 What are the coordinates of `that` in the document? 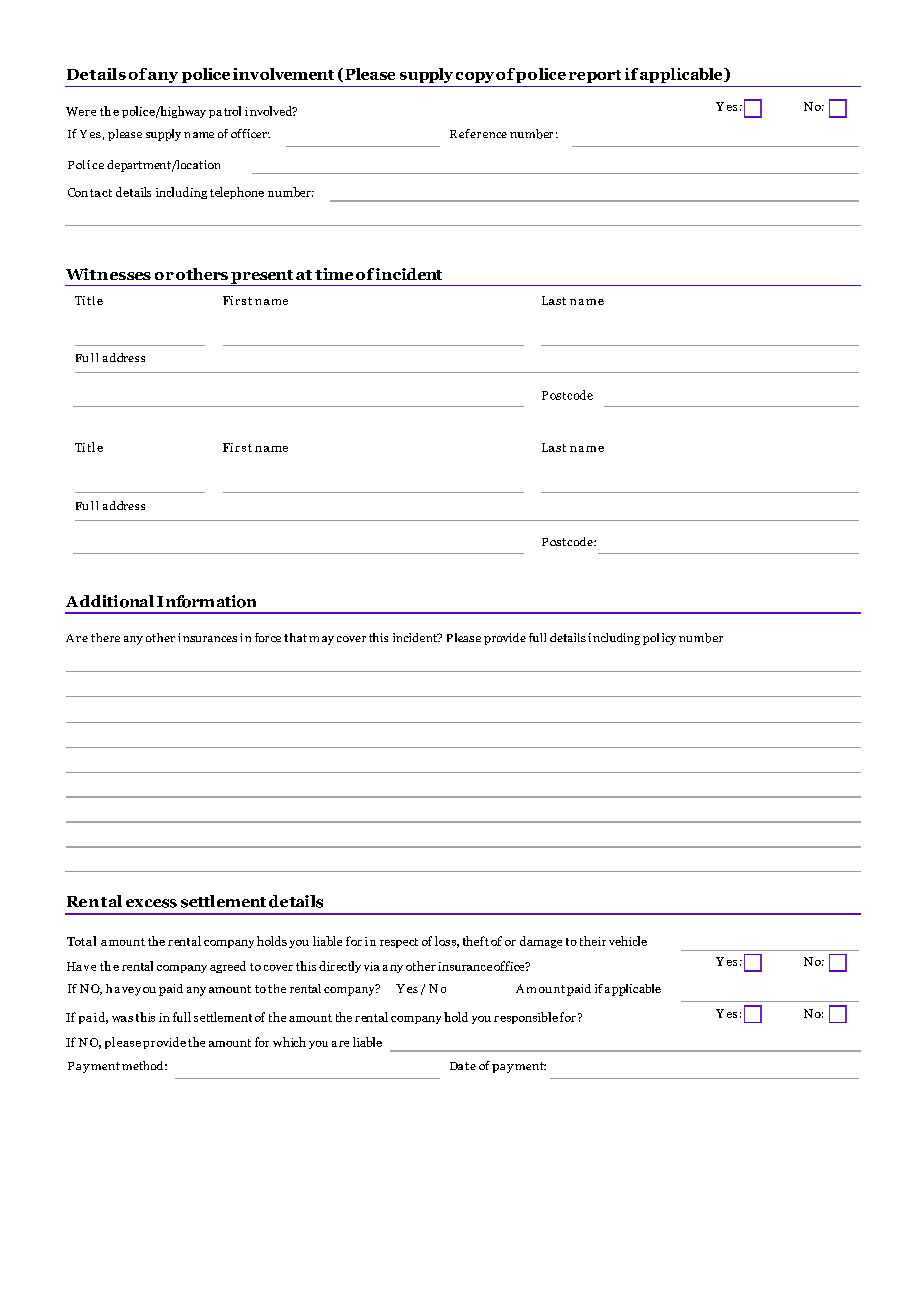 It's located at (295, 637).
